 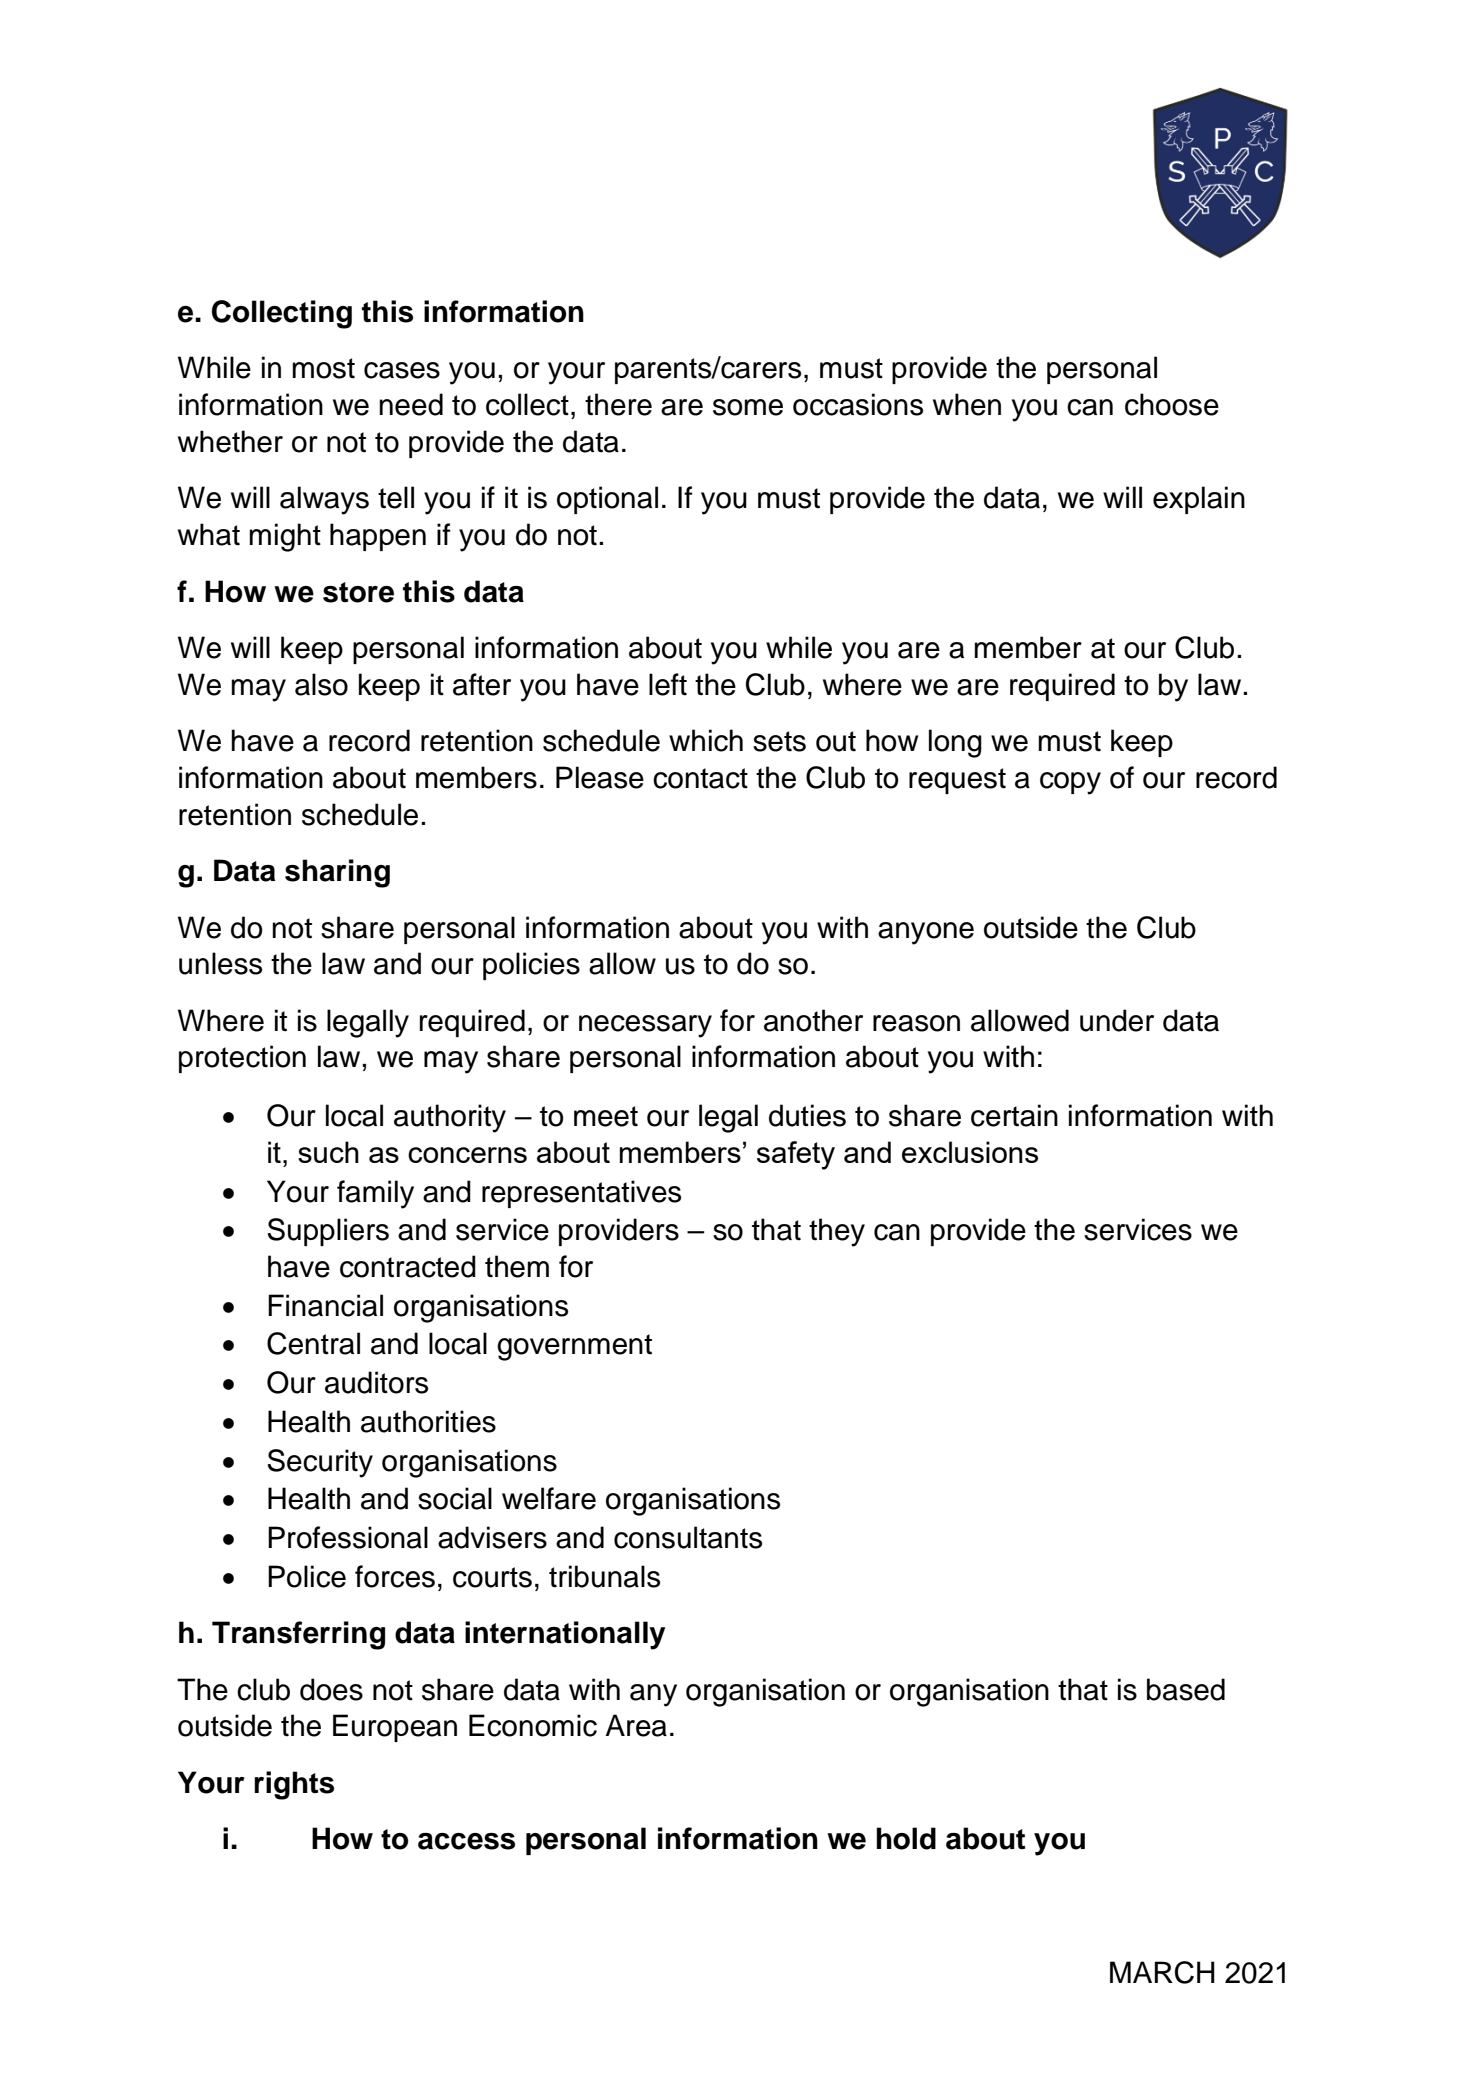 What do you see at coordinates (748, 407) in the screenshot?
I see `some` at bounding box center [748, 407].
